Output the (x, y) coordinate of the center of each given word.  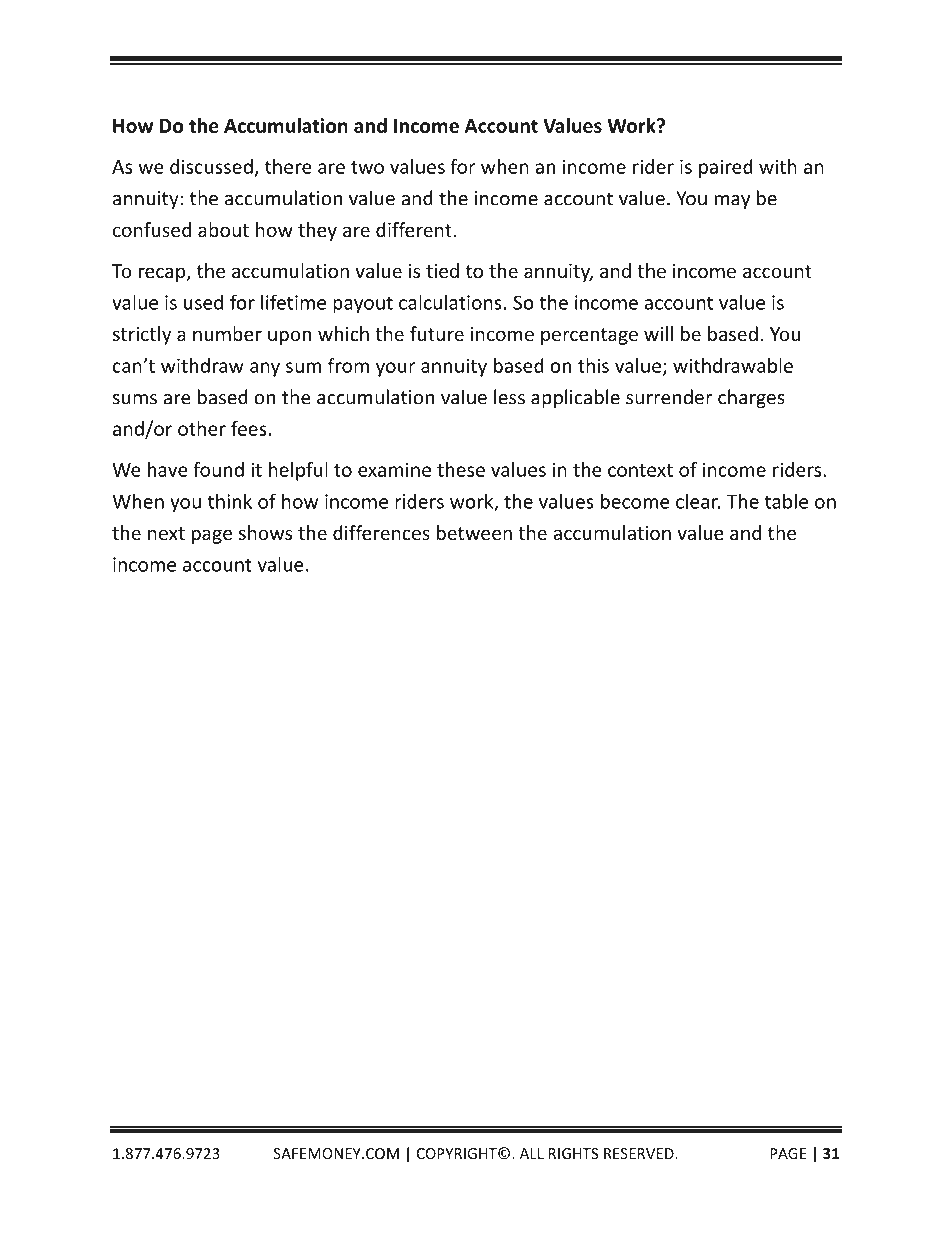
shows (265, 532)
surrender (669, 397)
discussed (211, 166)
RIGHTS (573, 1153)
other (202, 428)
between (474, 532)
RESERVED (640, 1153)
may (732, 202)
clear (698, 501)
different (415, 229)
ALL (532, 1153)
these (461, 469)
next (166, 533)
